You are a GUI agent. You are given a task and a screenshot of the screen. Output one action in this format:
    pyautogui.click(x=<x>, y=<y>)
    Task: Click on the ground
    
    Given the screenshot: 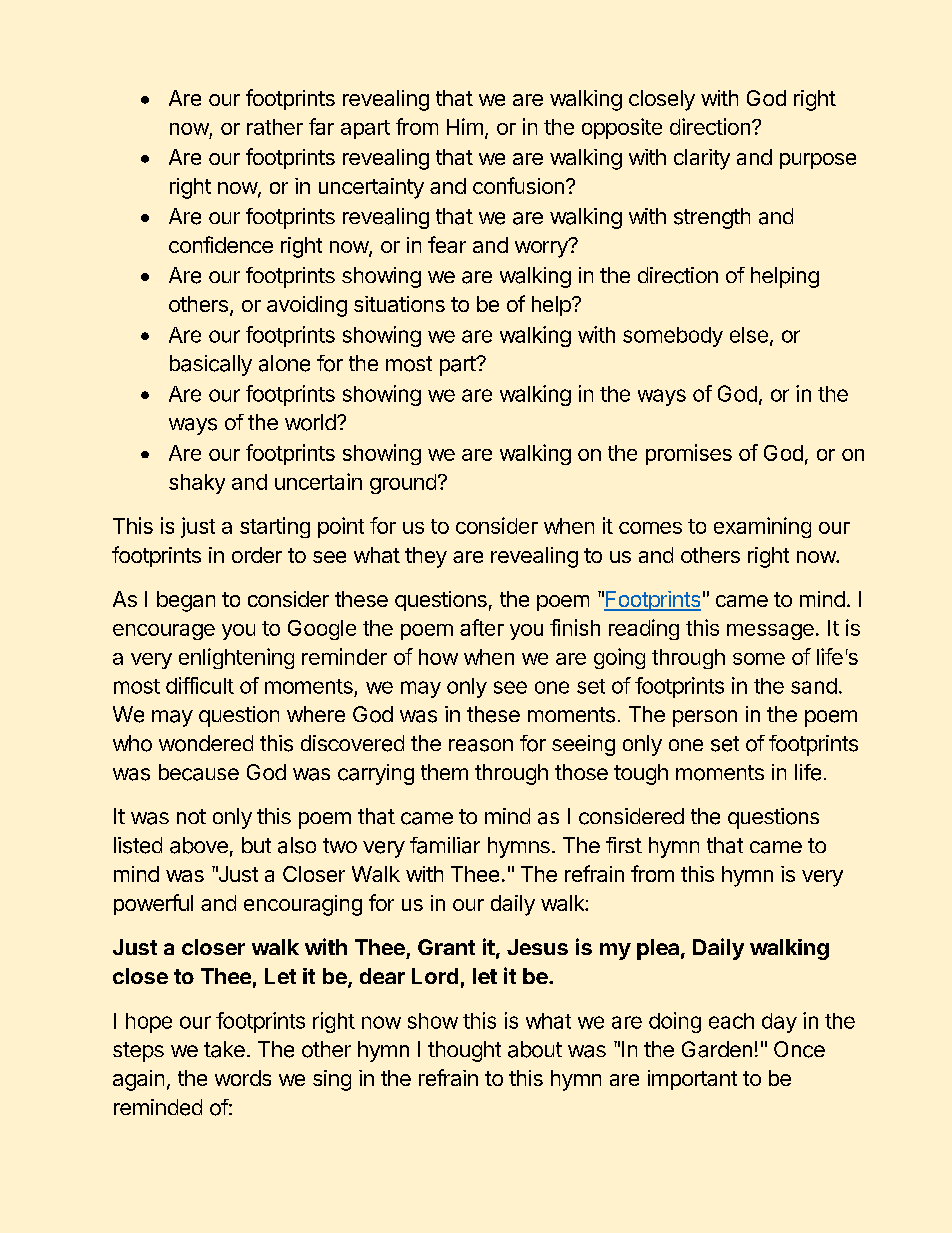 What is the action you would take?
    pyautogui.click(x=403, y=484)
